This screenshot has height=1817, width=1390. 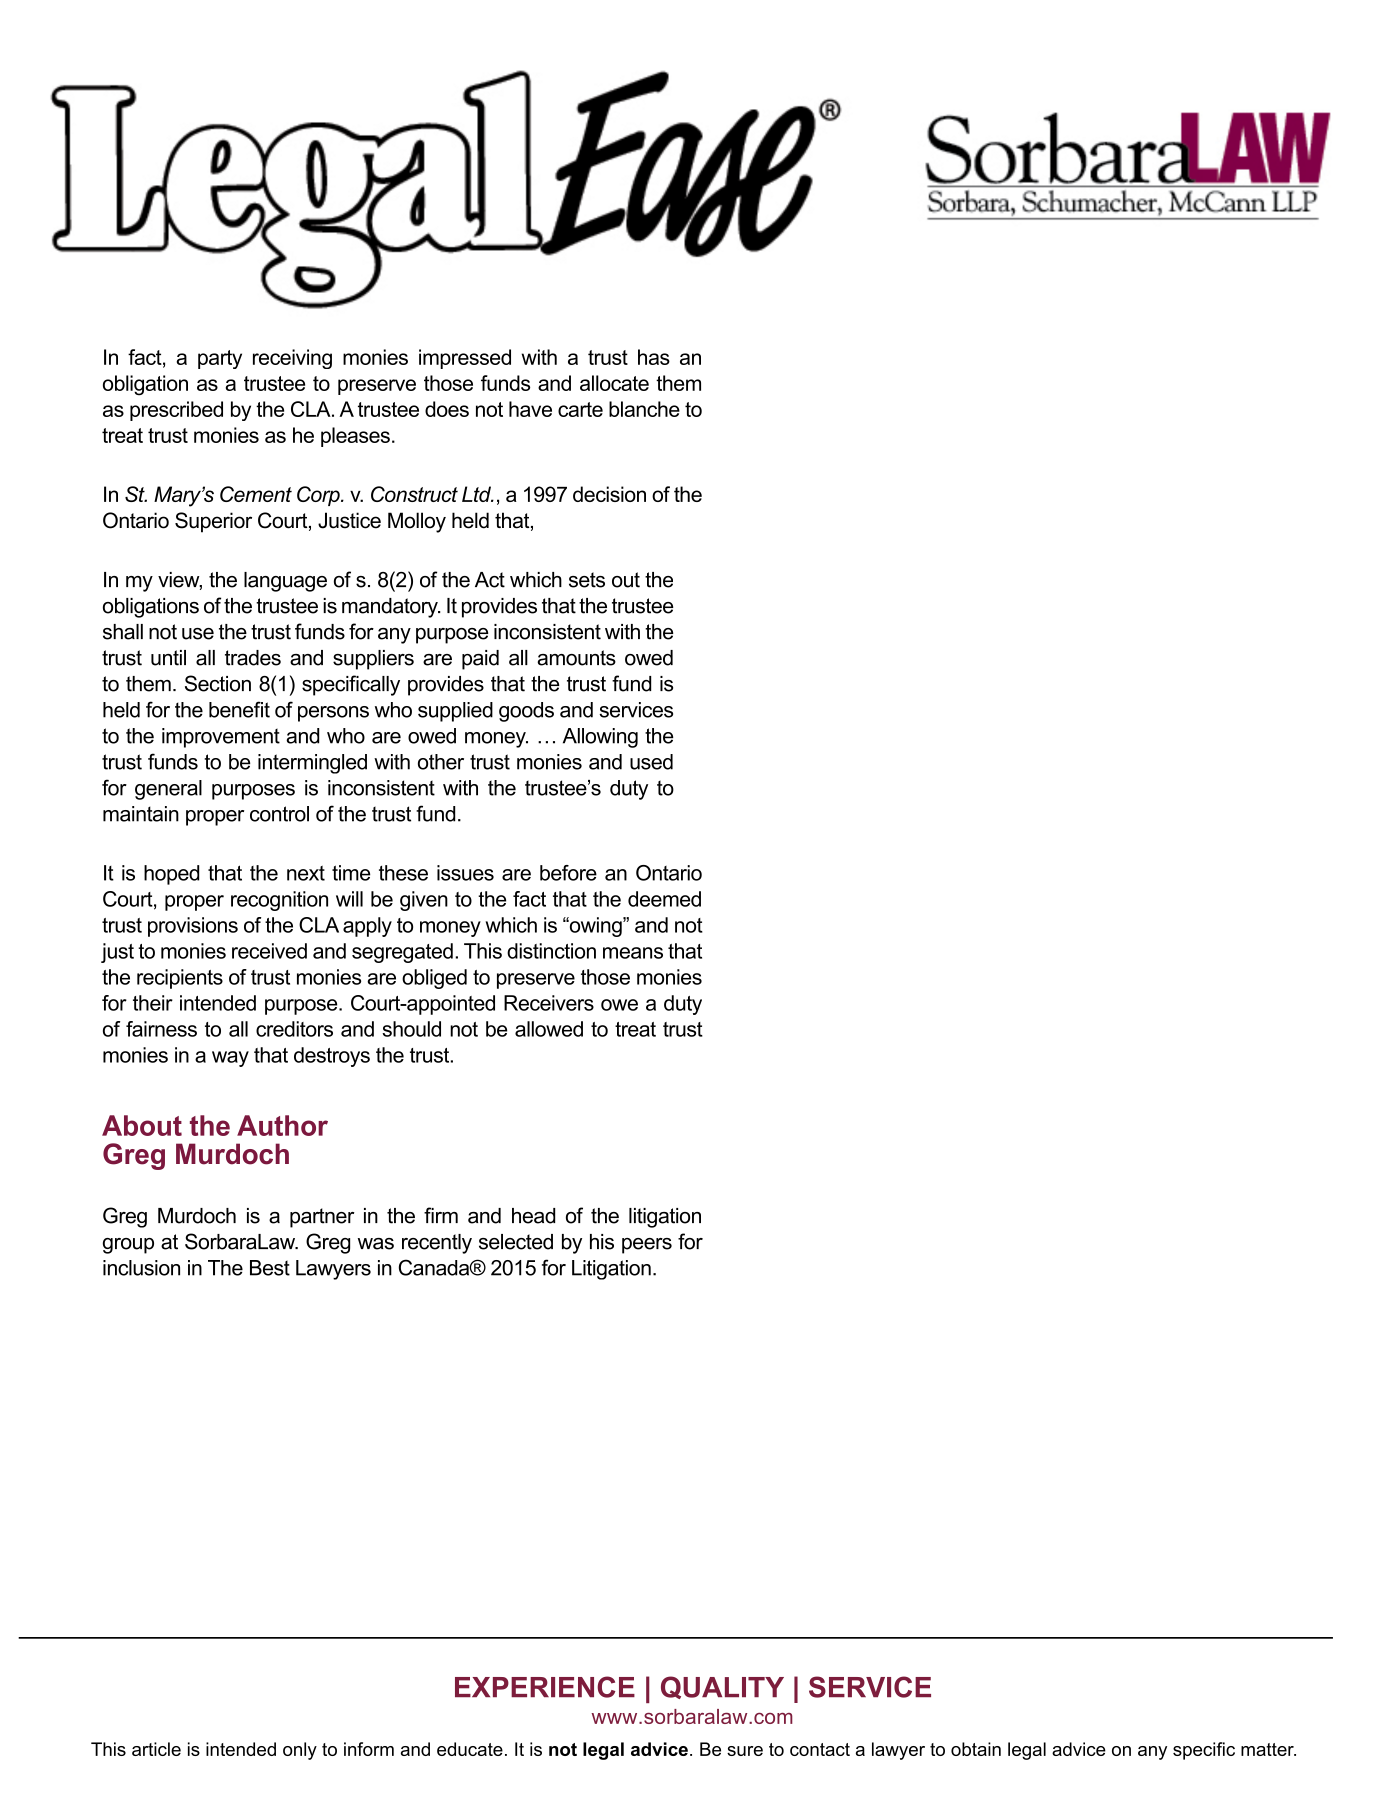 I want to click on article, so click(x=156, y=1749).
